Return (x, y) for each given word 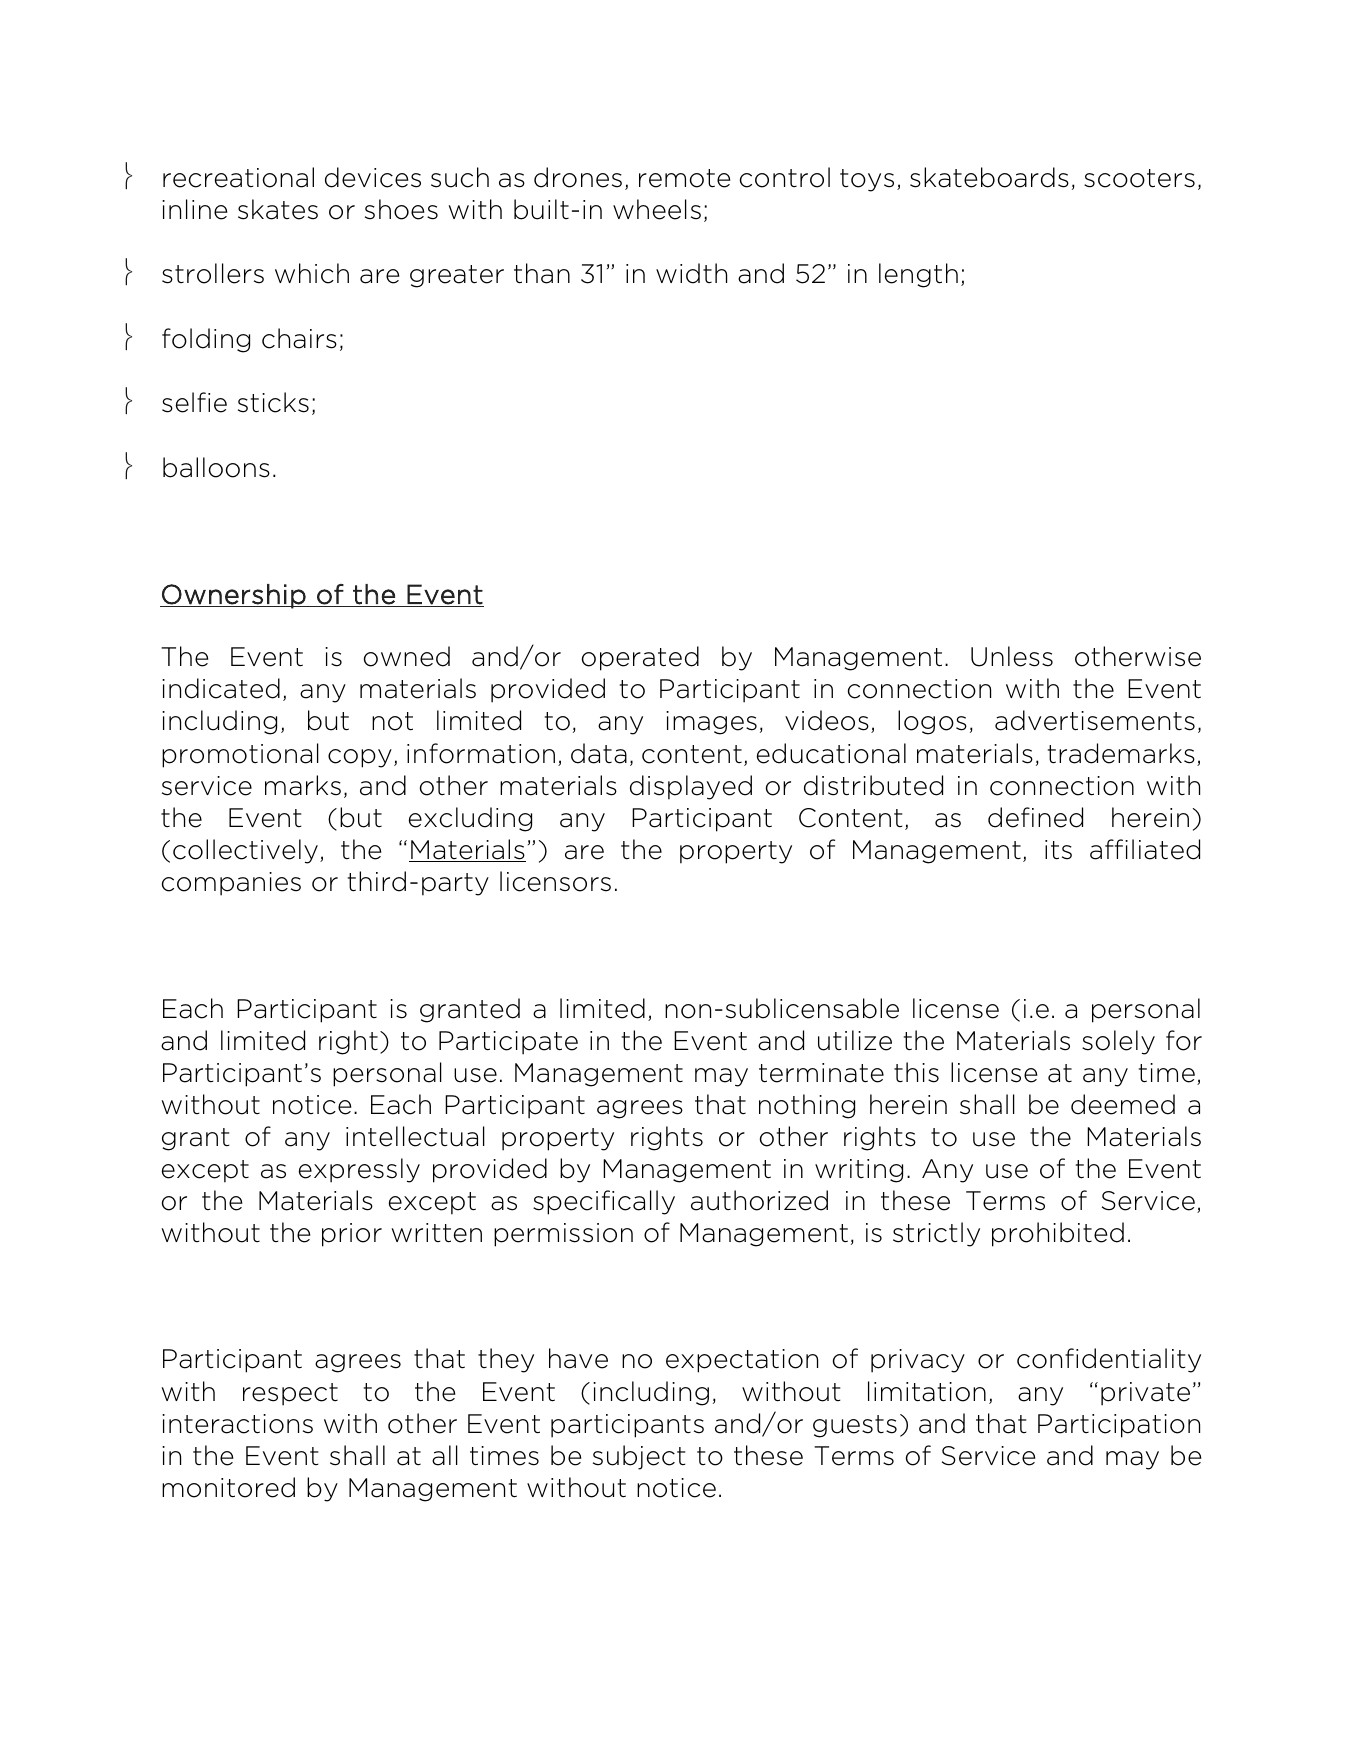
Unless (1012, 656)
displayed (691, 787)
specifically (604, 1202)
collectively (245, 851)
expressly (359, 1170)
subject (639, 1457)
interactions (237, 1424)
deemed (1123, 1104)
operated (640, 658)
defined (1035, 817)
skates (278, 209)
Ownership (234, 596)
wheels (657, 209)
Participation (1119, 1426)
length (918, 275)
